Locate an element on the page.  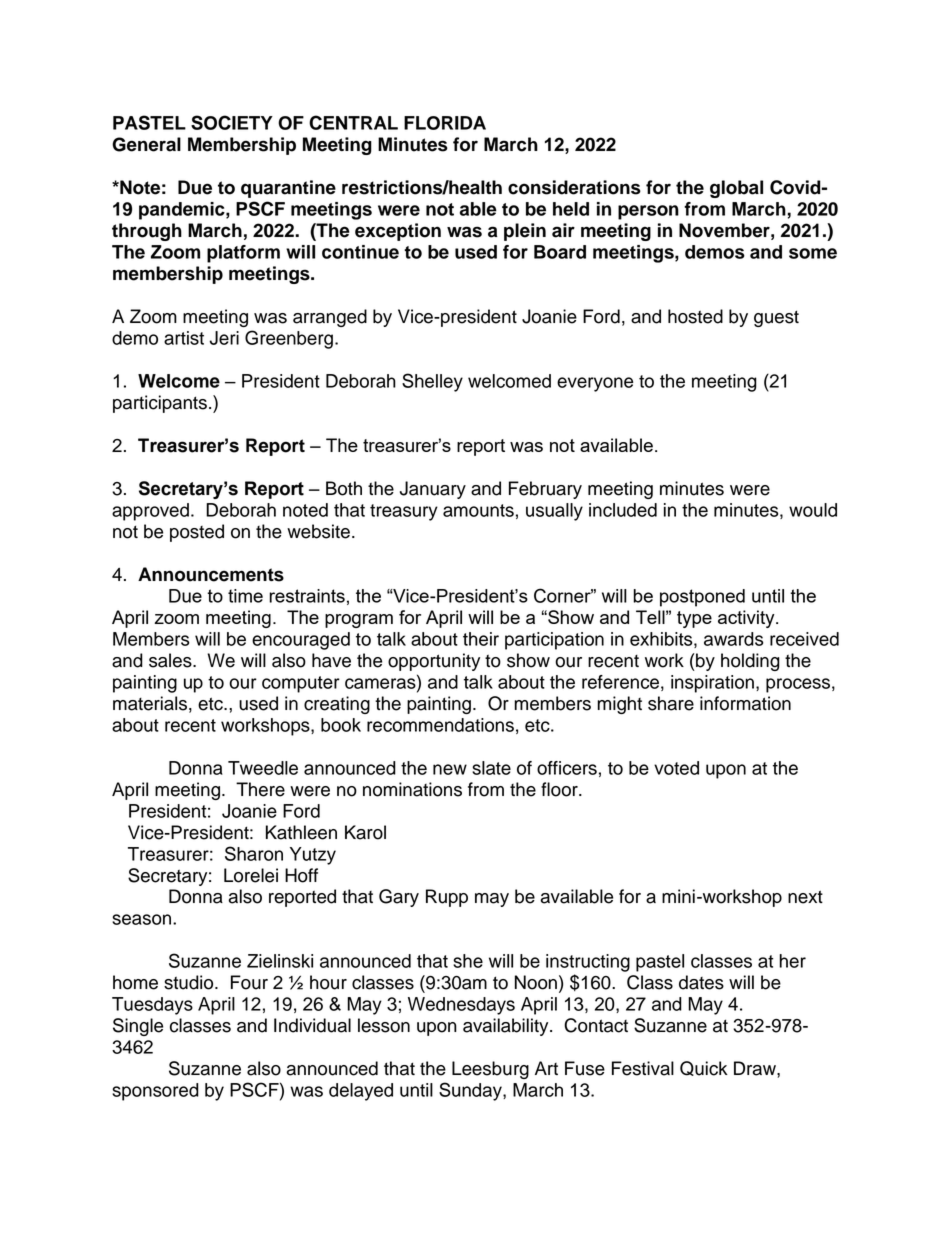
FLORIDA is located at coordinates (445, 123).
